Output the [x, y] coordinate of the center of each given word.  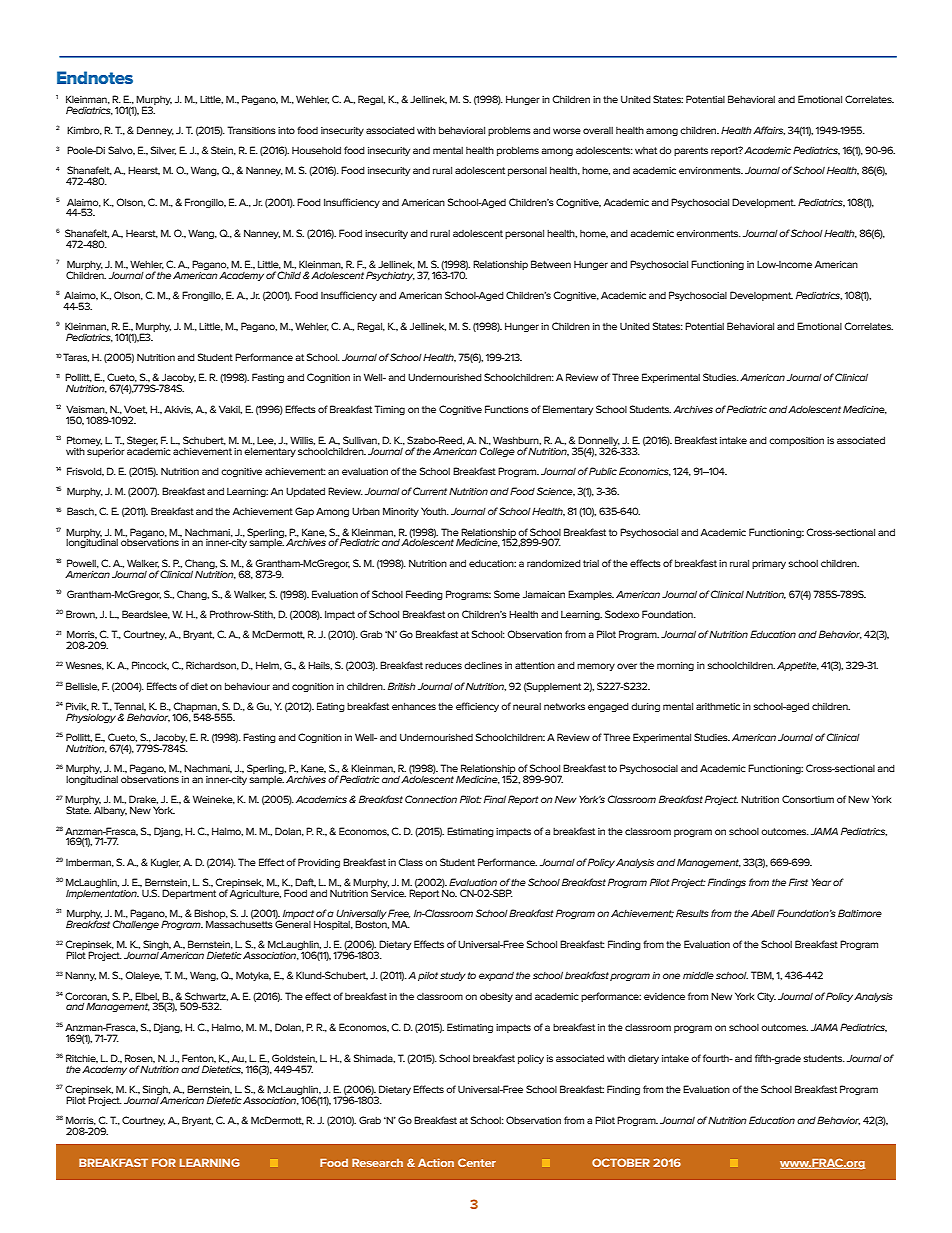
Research [377, 1162]
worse [567, 131]
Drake [143, 799]
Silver [163, 150]
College [497, 452]
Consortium [808, 799]
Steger [142, 441]
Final [495, 799]
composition [796, 441]
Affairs [769, 130]
